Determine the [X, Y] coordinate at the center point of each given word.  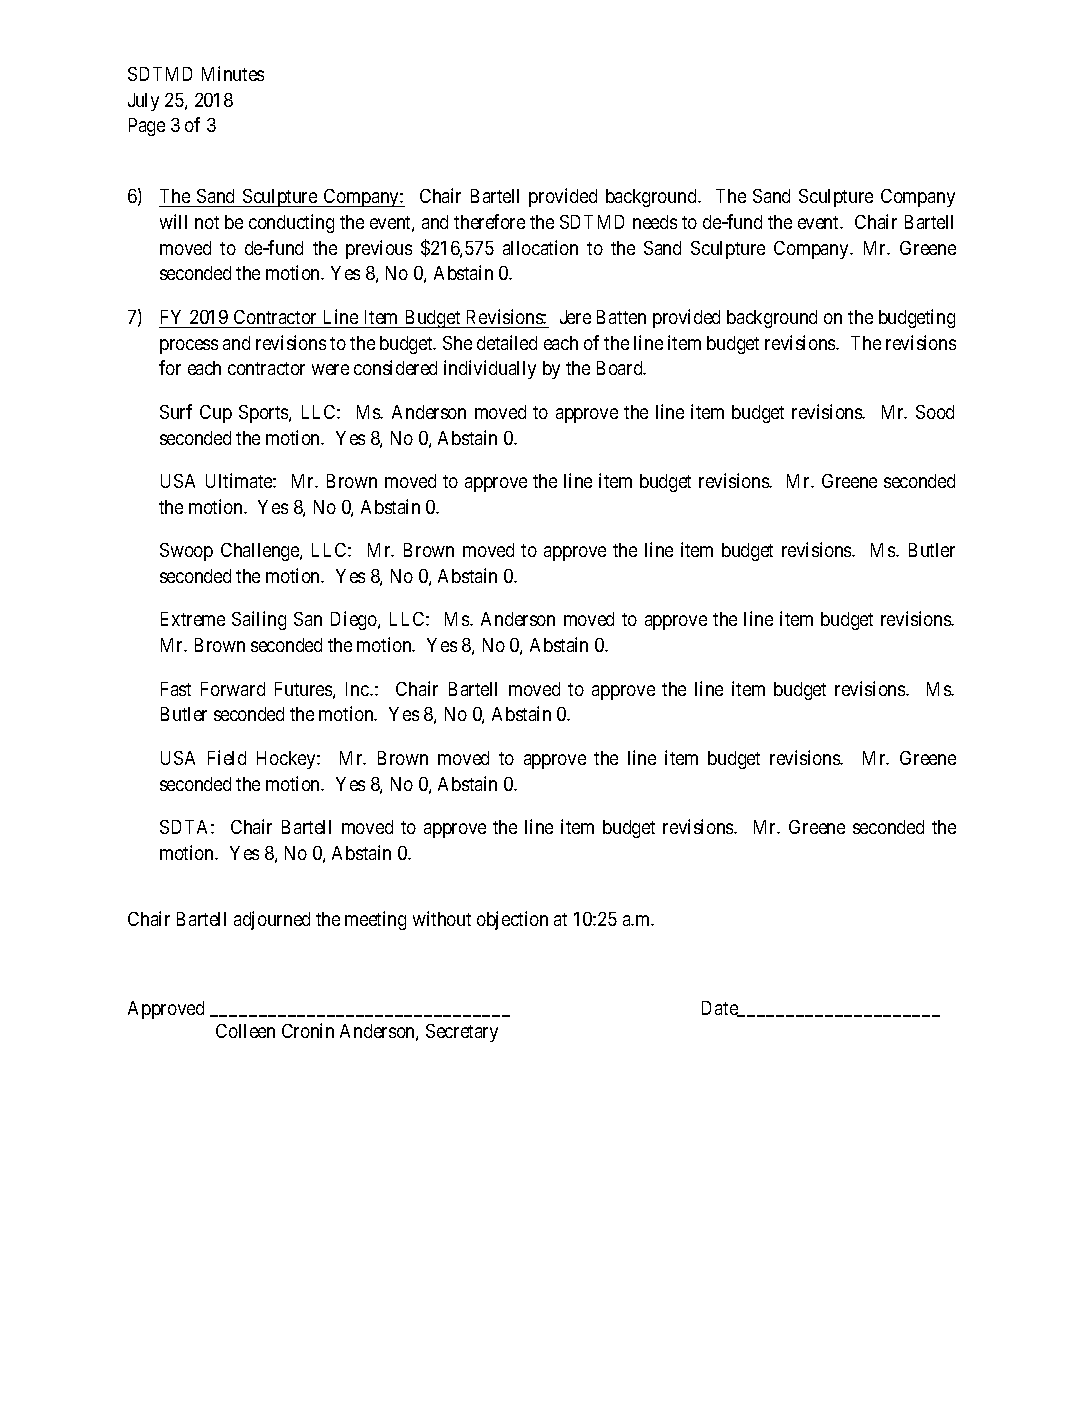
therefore [489, 221]
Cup [216, 414]
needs [655, 222]
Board [621, 368]
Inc [358, 689]
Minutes [233, 73]
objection [512, 920]
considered [395, 367]
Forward [233, 689]
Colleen [245, 1031]
